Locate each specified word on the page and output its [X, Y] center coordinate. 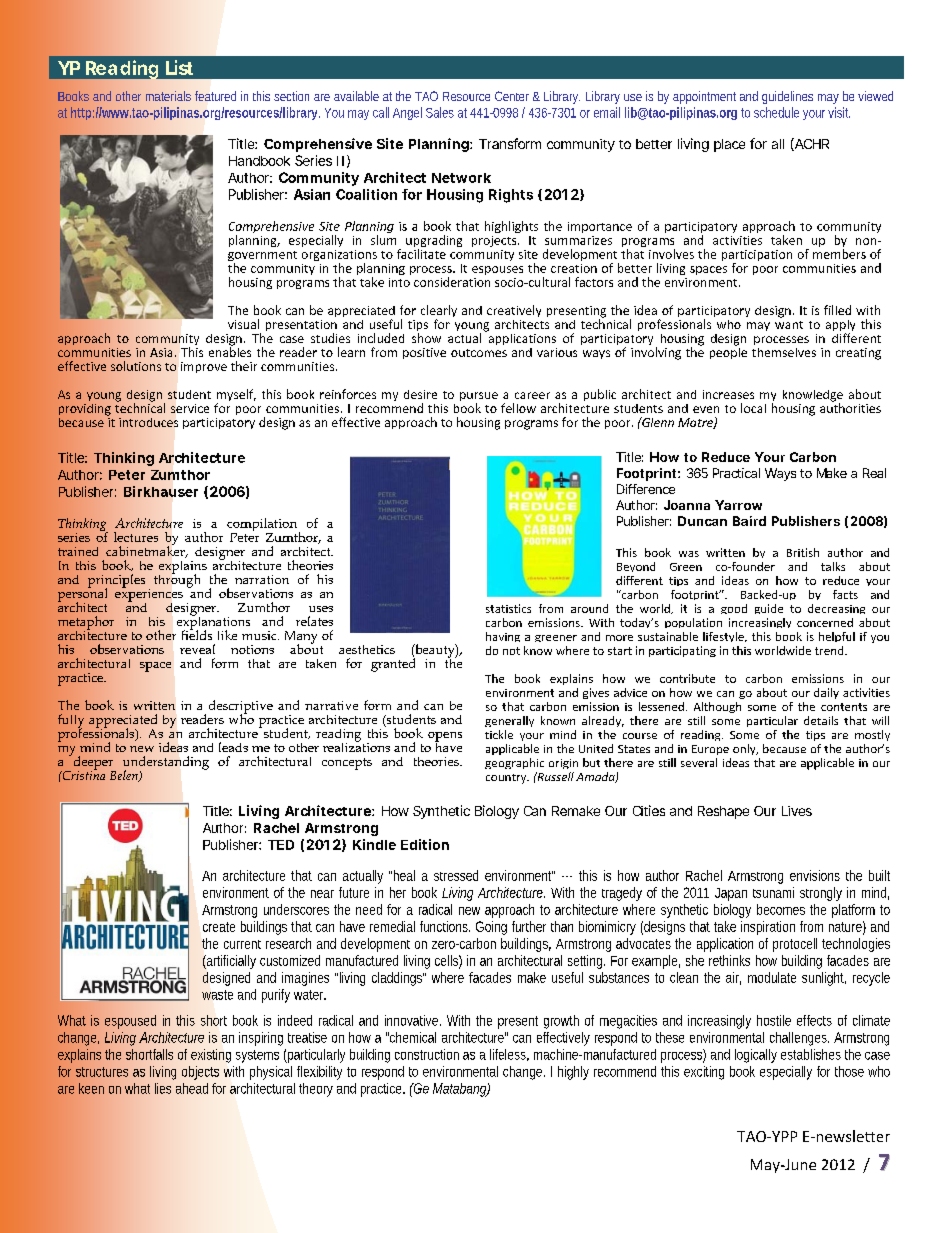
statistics [508, 608]
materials [168, 96]
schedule [776, 112]
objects [200, 1073]
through [177, 580]
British [803, 552]
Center [512, 96]
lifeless [509, 1055]
